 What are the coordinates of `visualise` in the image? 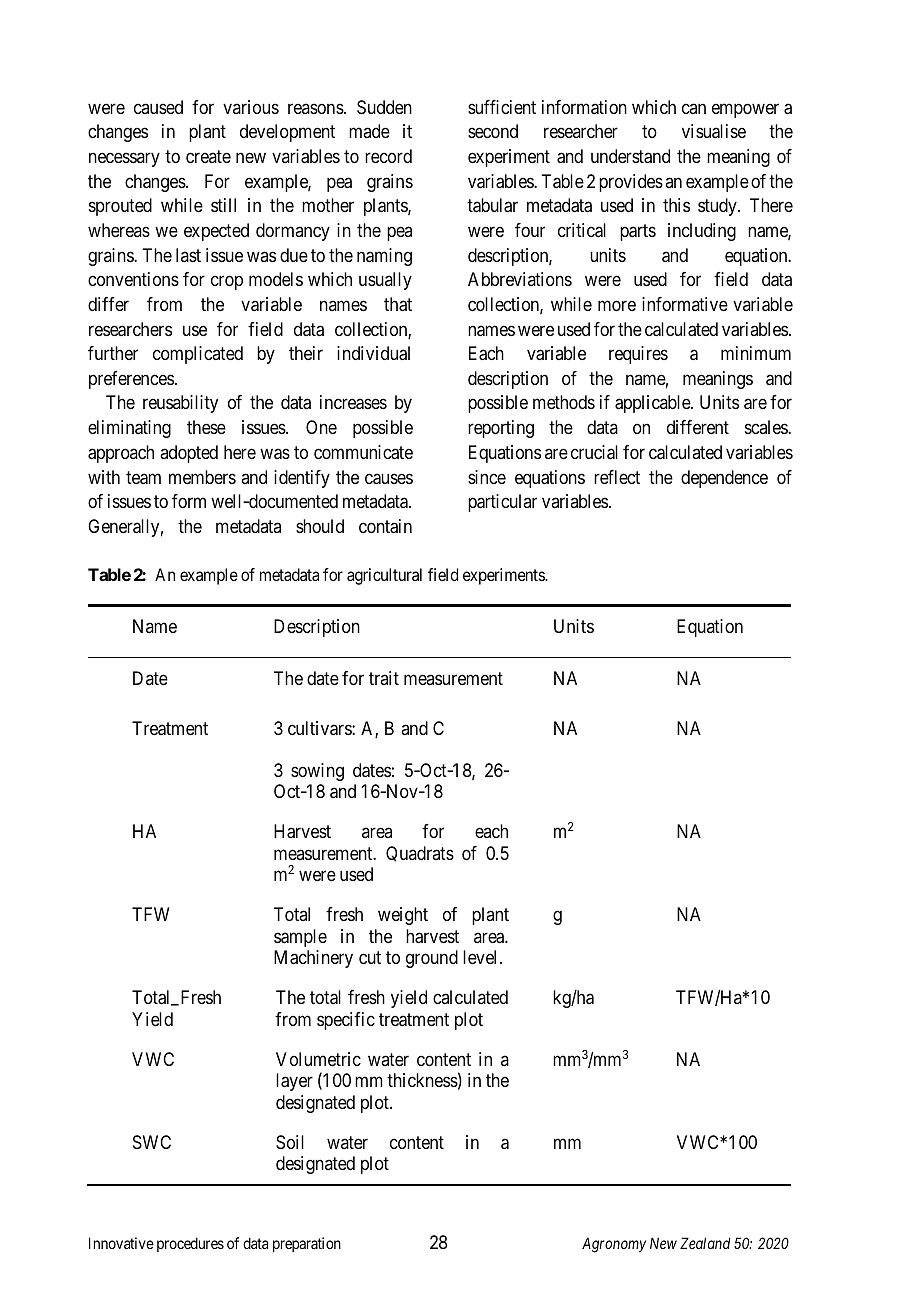 It's located at (714, 131).
